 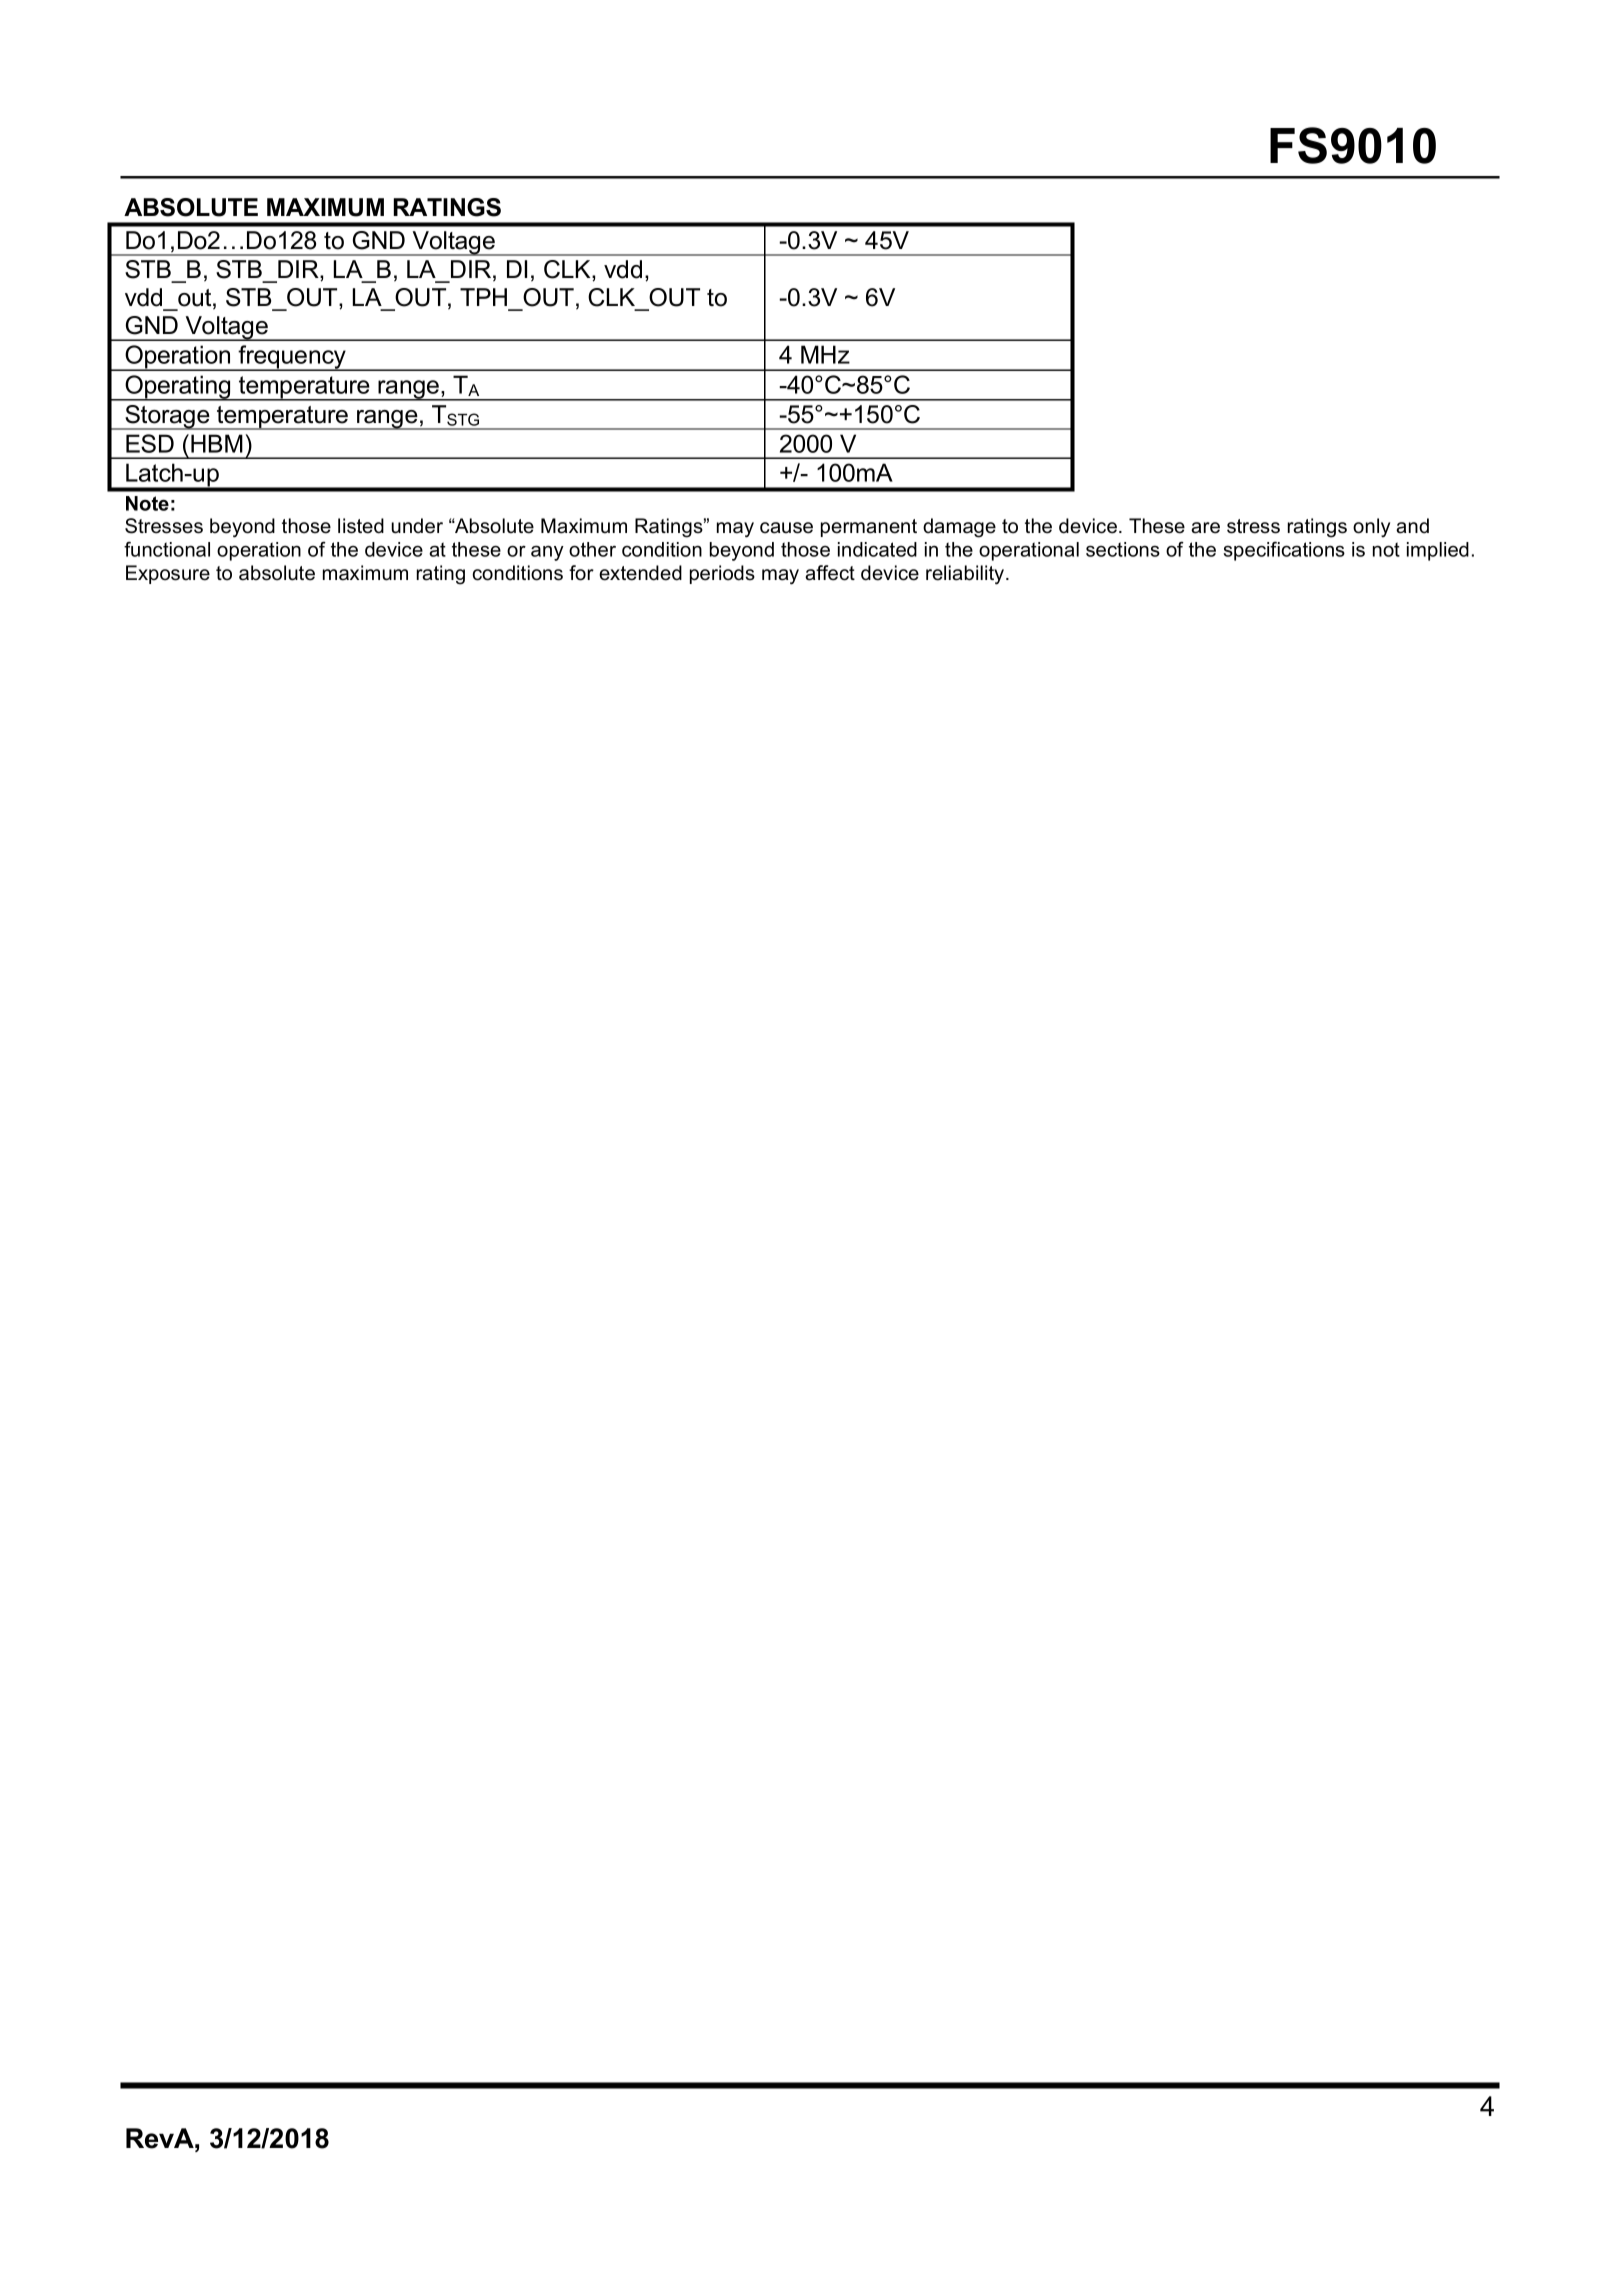 I want to click on are, so click(x=1205, y=528).
